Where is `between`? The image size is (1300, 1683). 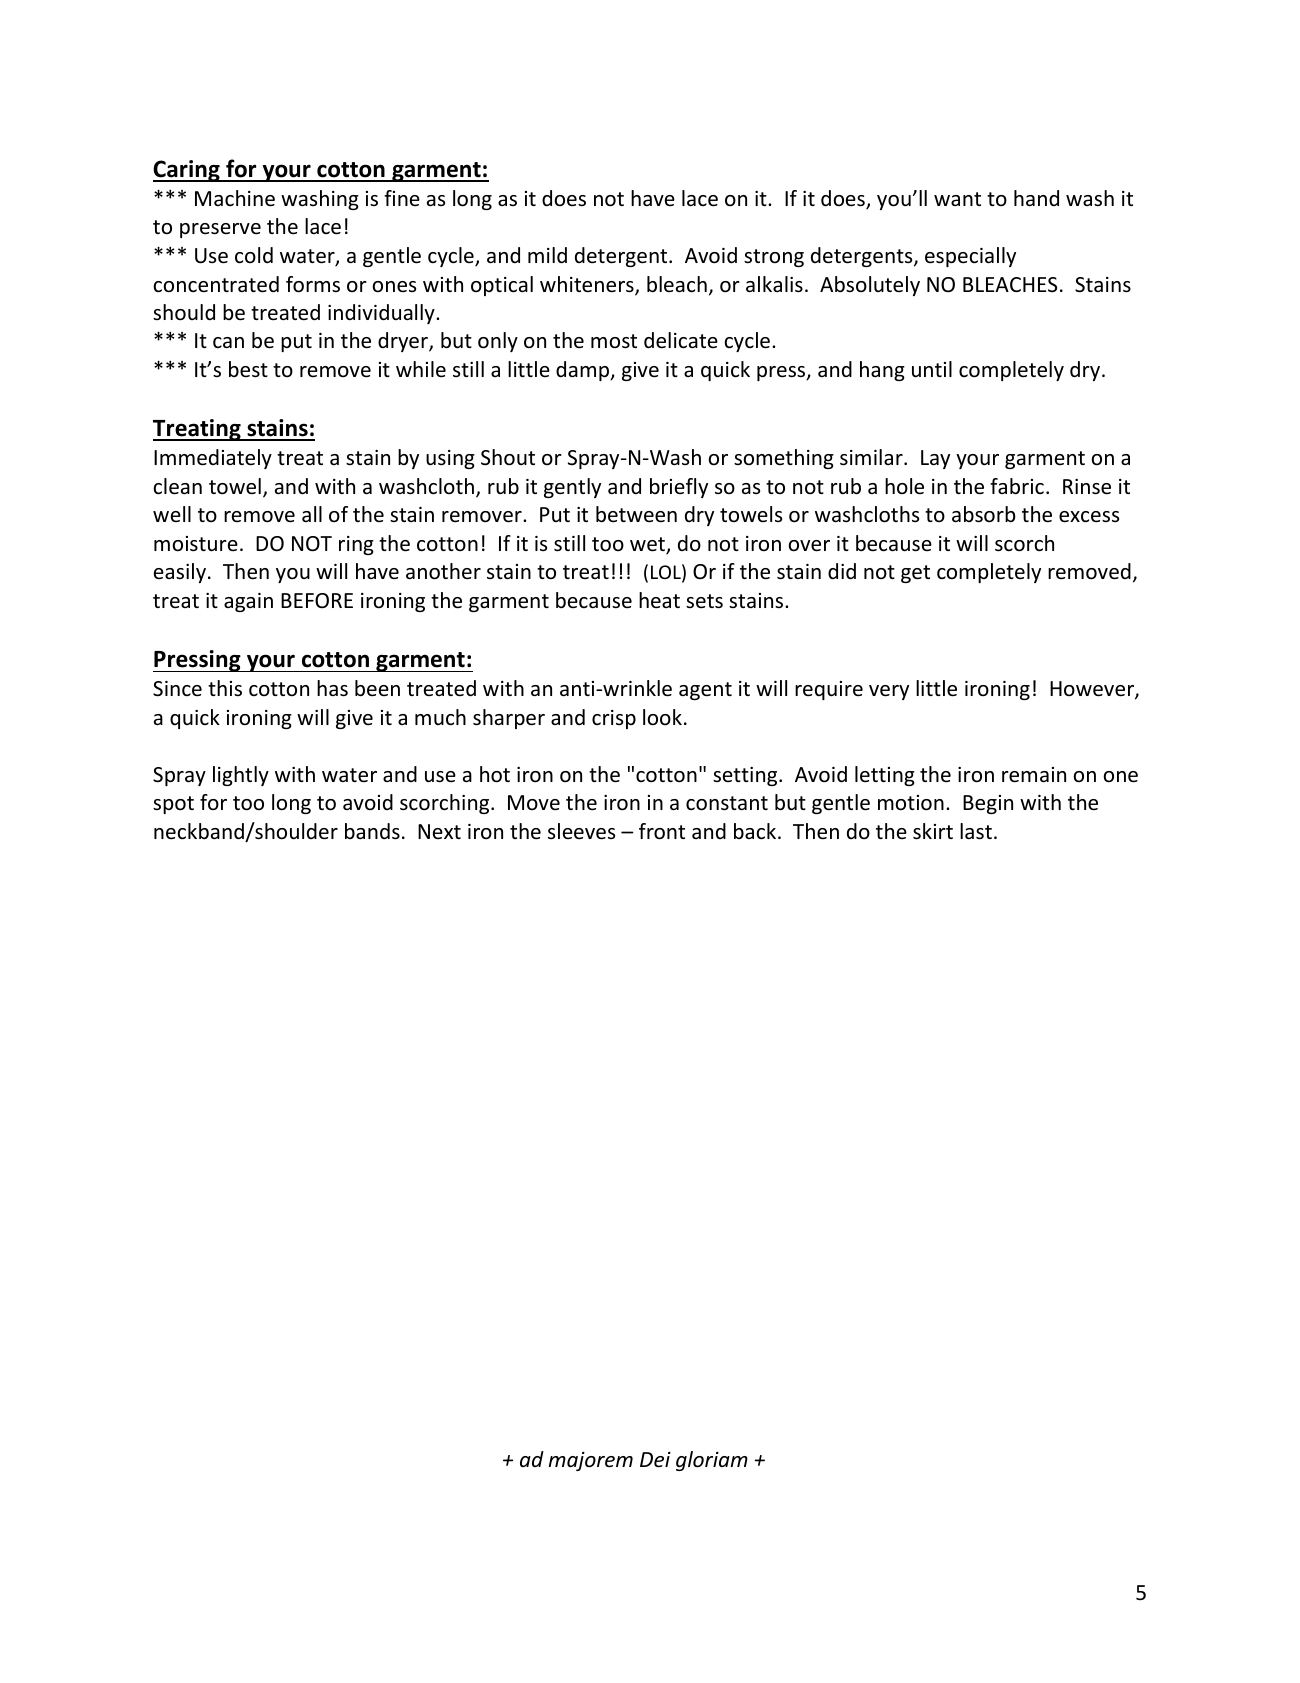
between is located at coordinates (636, 514).
